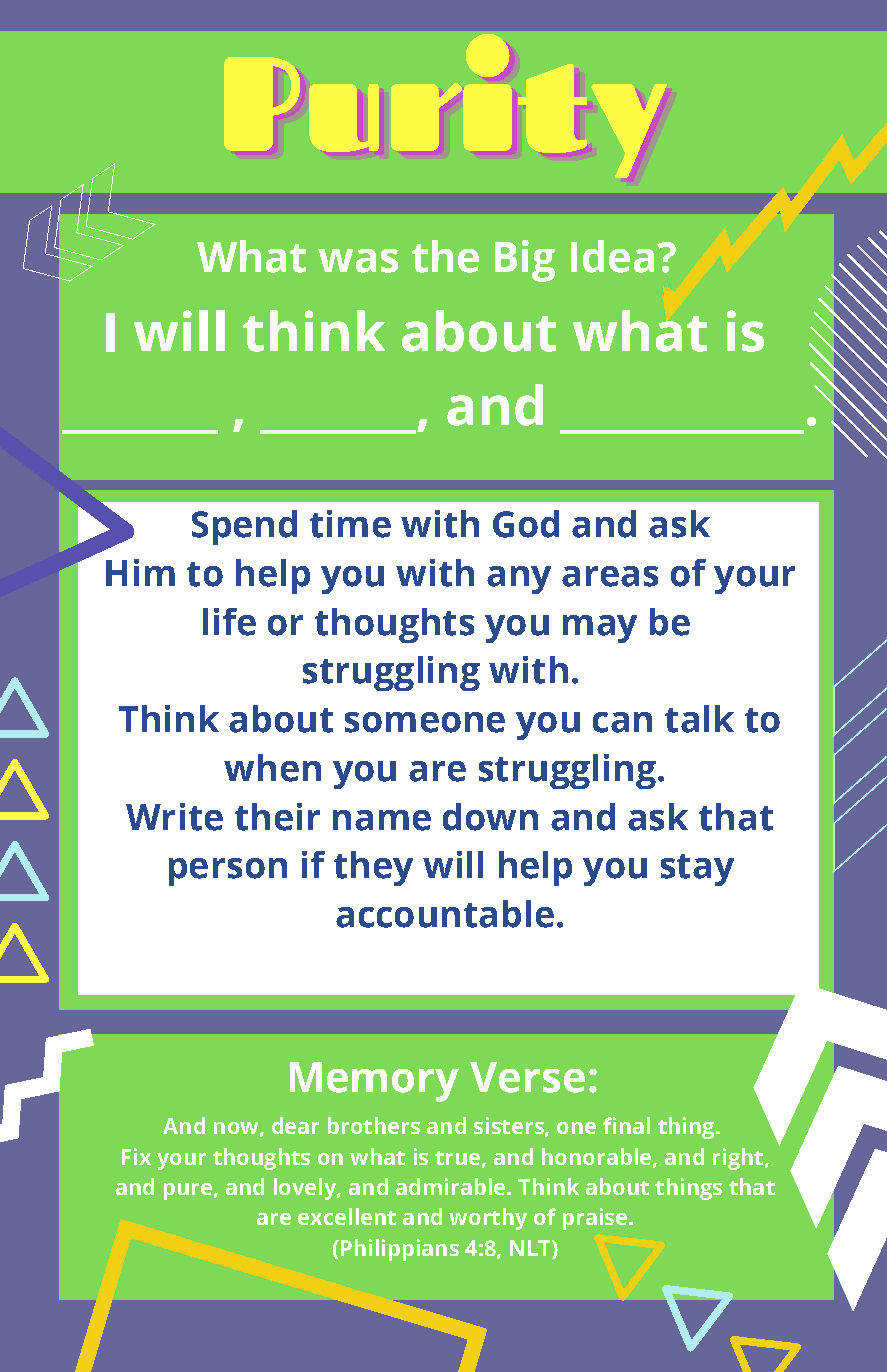 Image resolution: width=887 pixels, height=1372 pixels. I want to click on accountable, so click(445, 914).
